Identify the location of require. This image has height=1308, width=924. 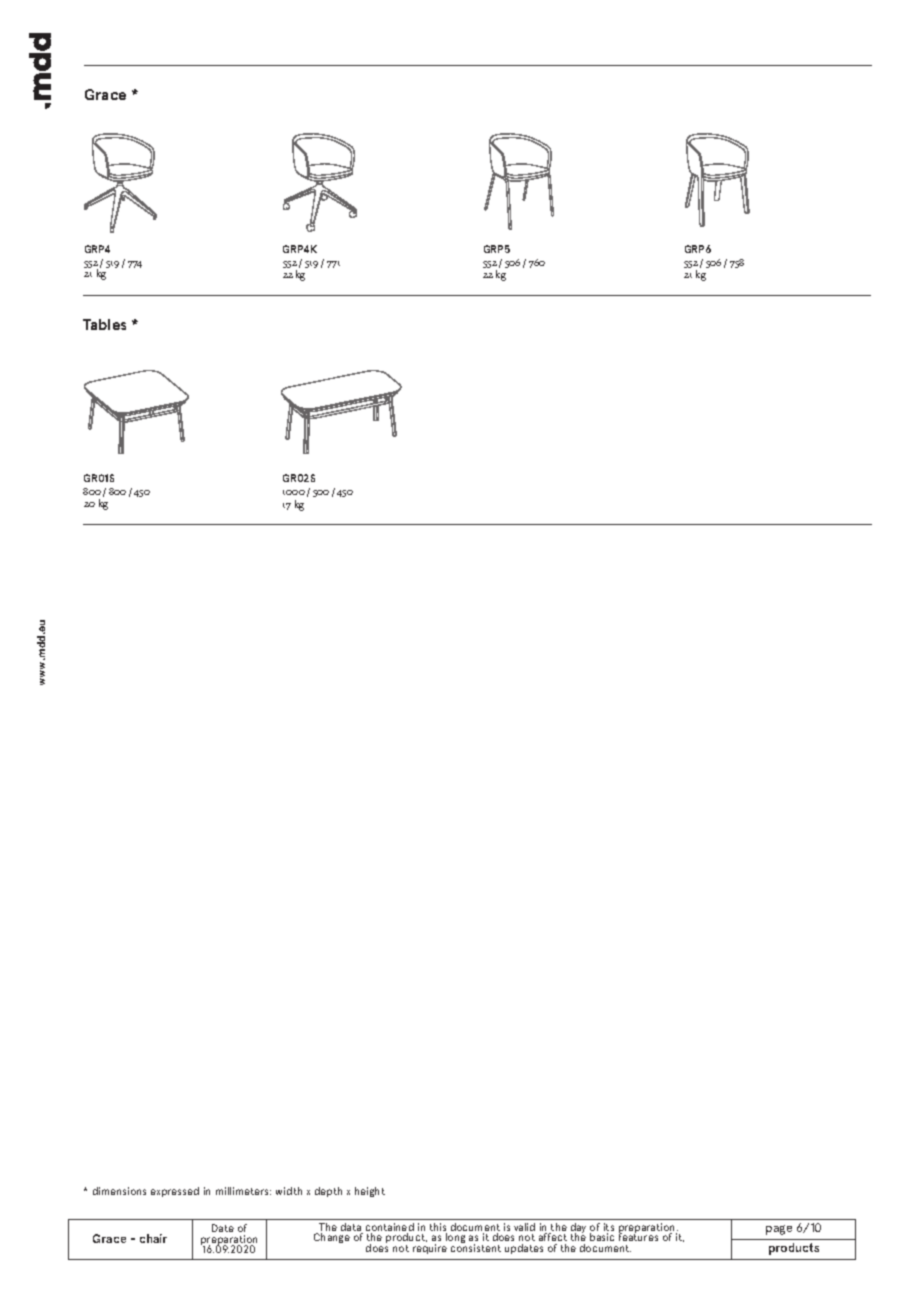
(430, 1249).
